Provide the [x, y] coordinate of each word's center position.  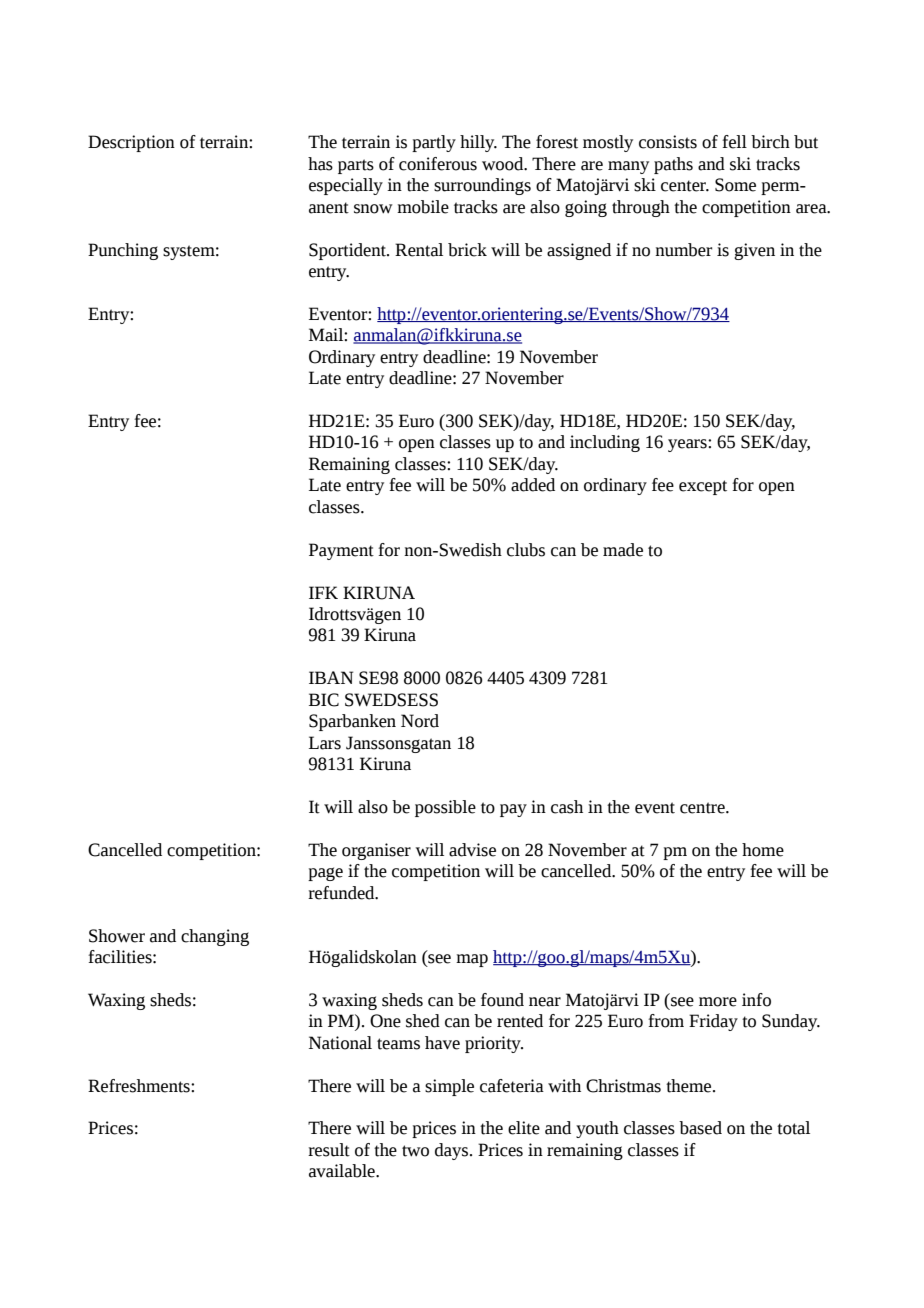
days [453, 1151]
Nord [420, 721]
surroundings [482, 186]
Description [131, 143]
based [700, 1128]
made [623, 550]
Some [735, 185]
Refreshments [140, 1086]
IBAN [331, 677]
